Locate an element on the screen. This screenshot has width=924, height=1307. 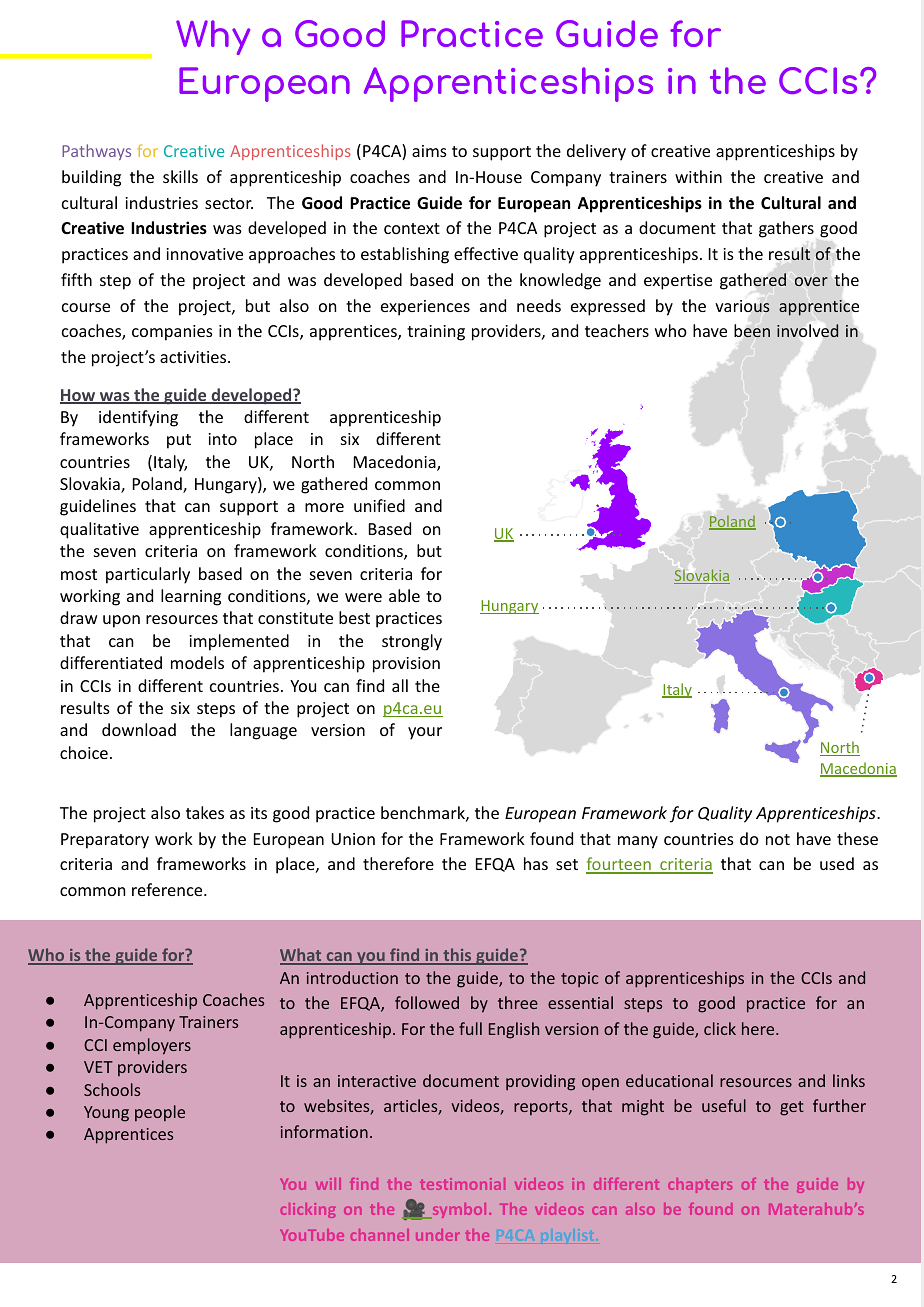
not is located at coordinates (778, 839).
